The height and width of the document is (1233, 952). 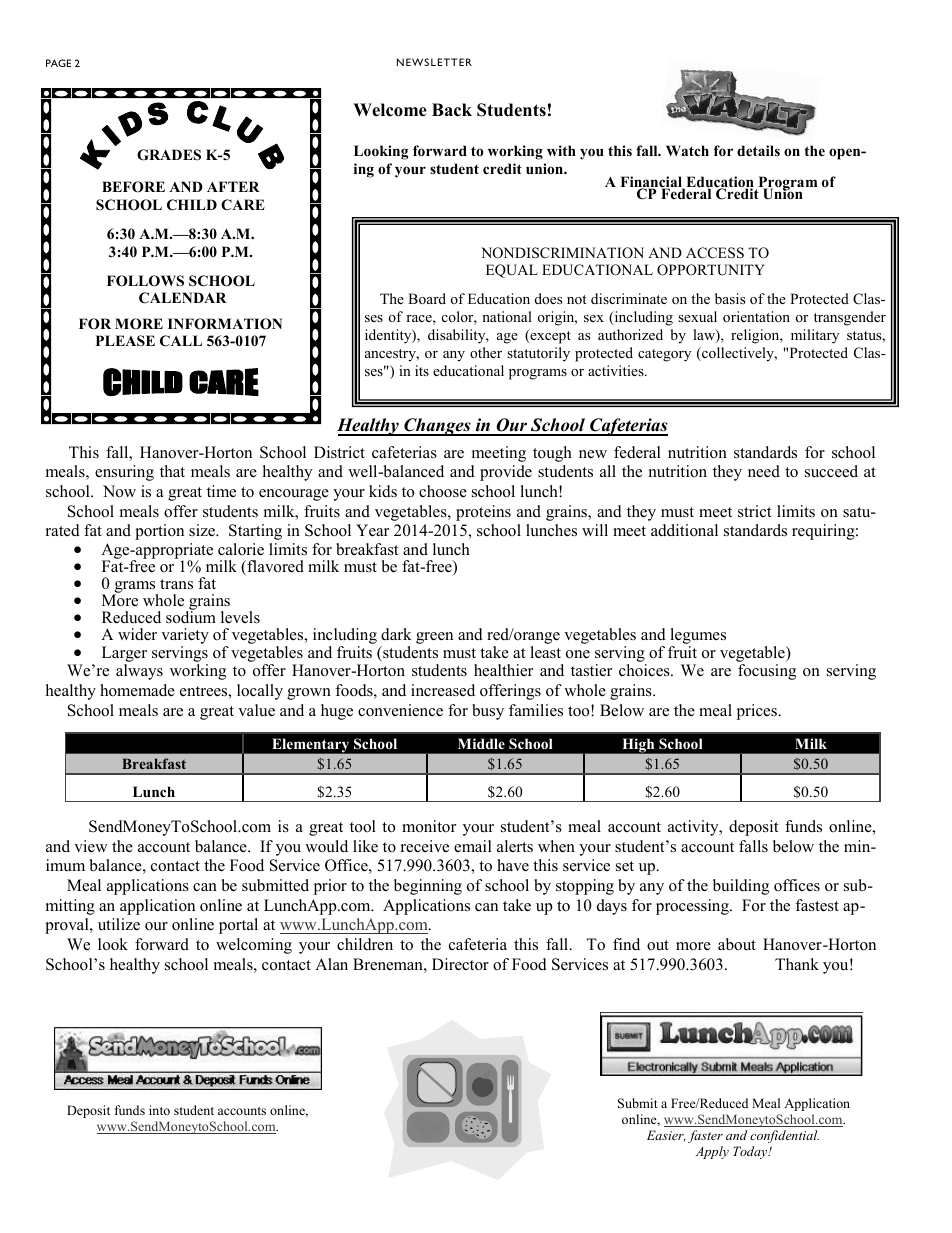 What do you see at coordinates (159, 1110) in the document?
I see `into` at bounding box center [159, 1110].
